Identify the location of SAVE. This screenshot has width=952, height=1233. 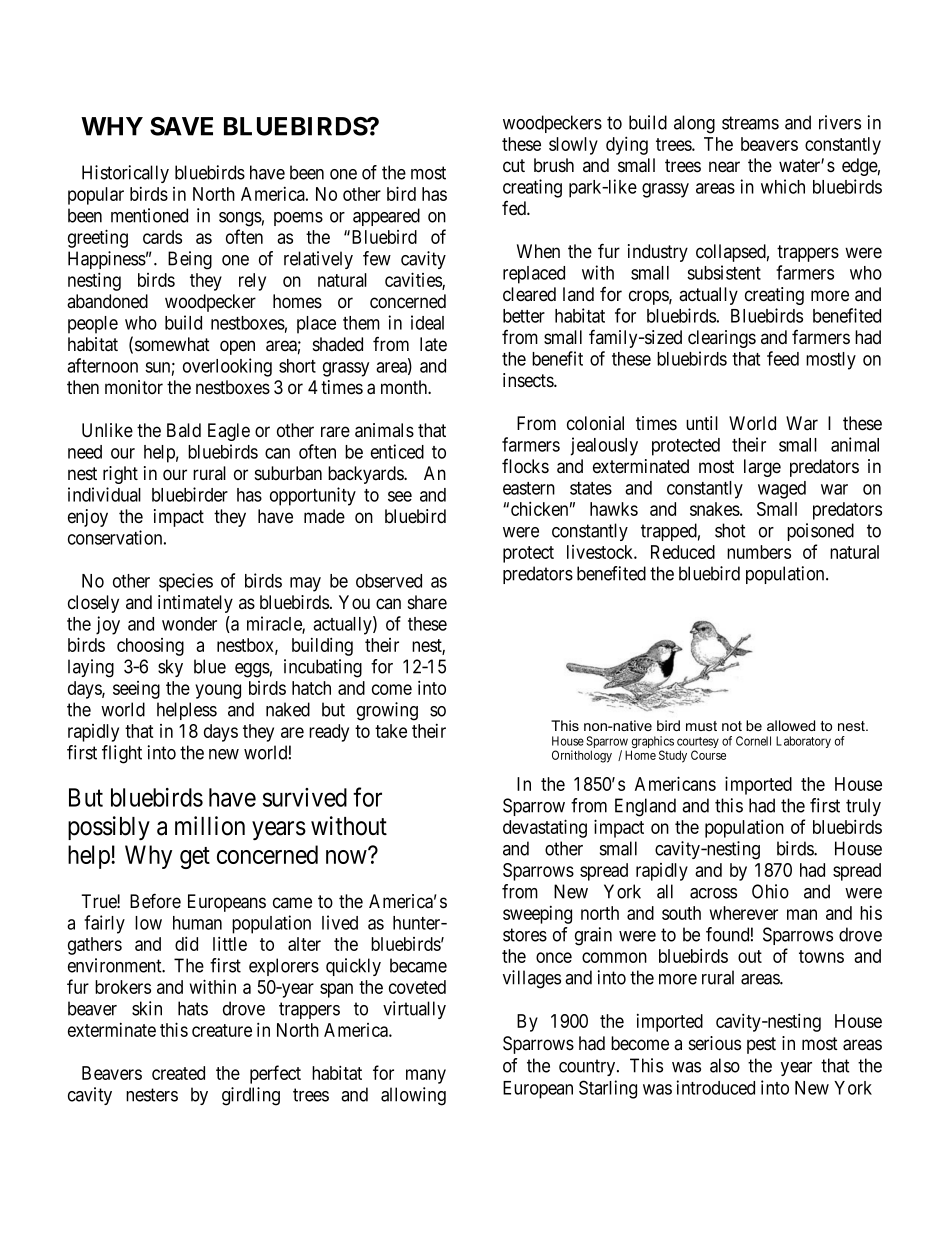
(181, 126).
